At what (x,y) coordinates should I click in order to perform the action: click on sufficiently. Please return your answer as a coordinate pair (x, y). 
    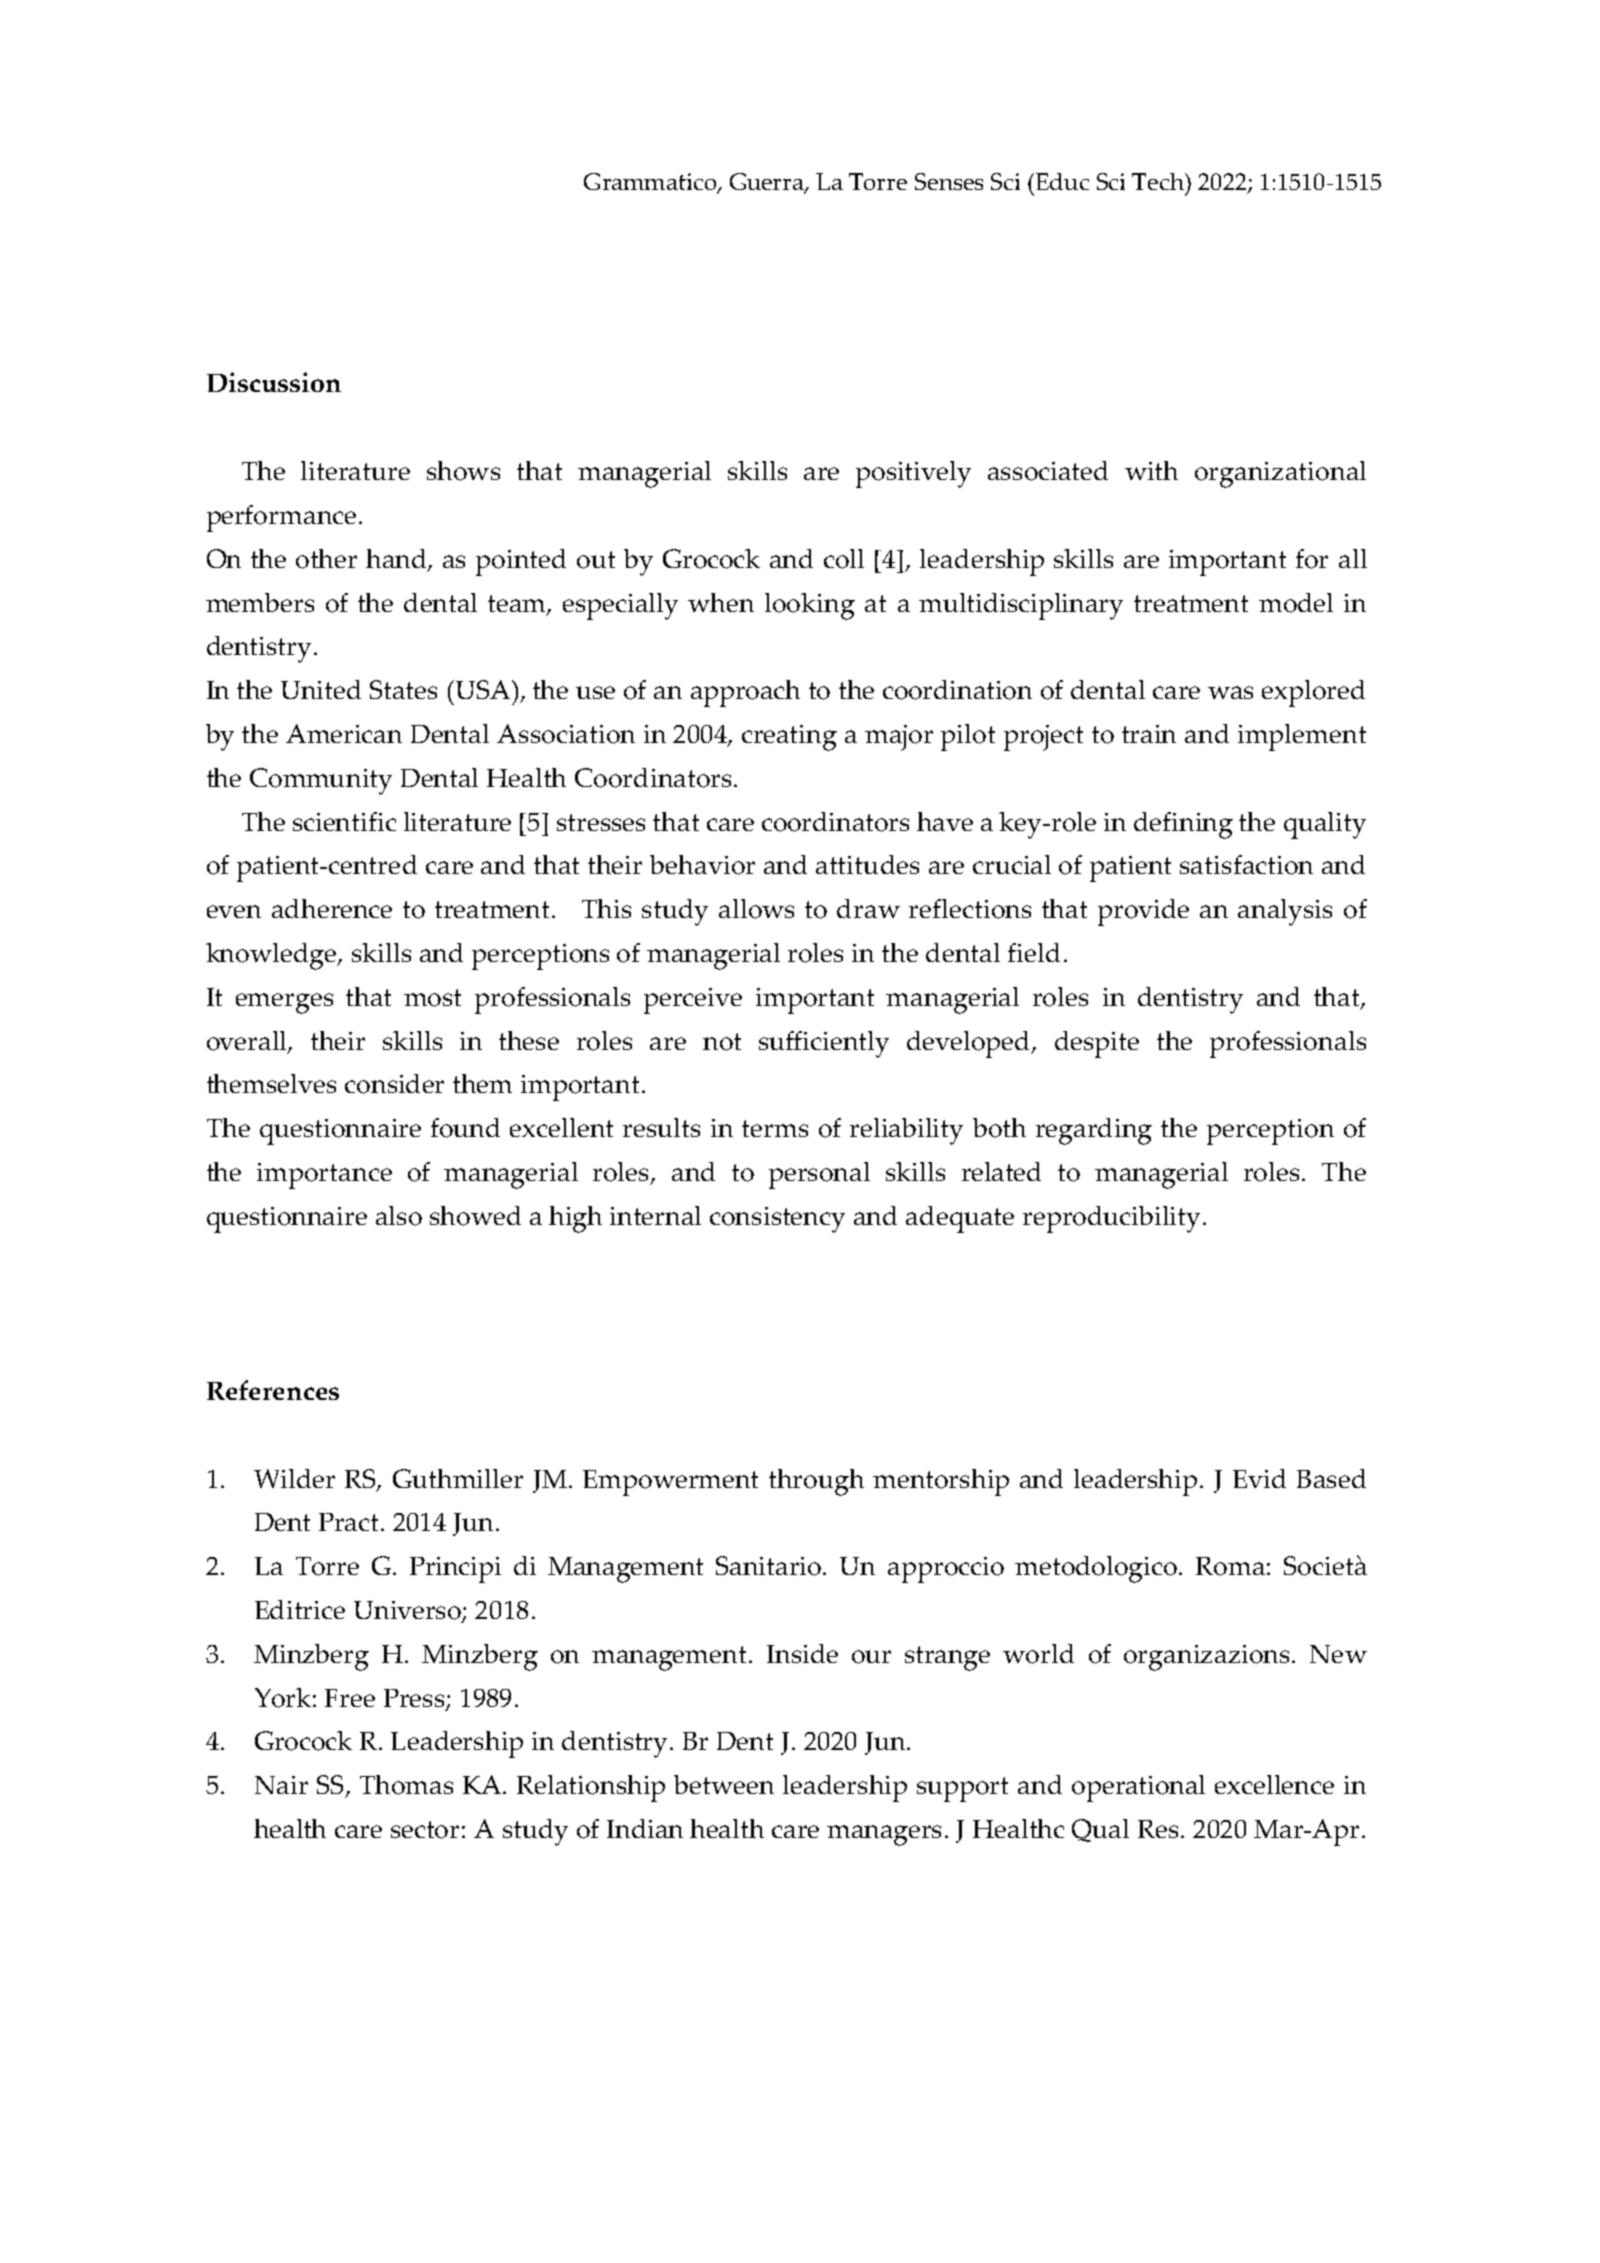
    Looking at the image, I should click on (824, 1044).
